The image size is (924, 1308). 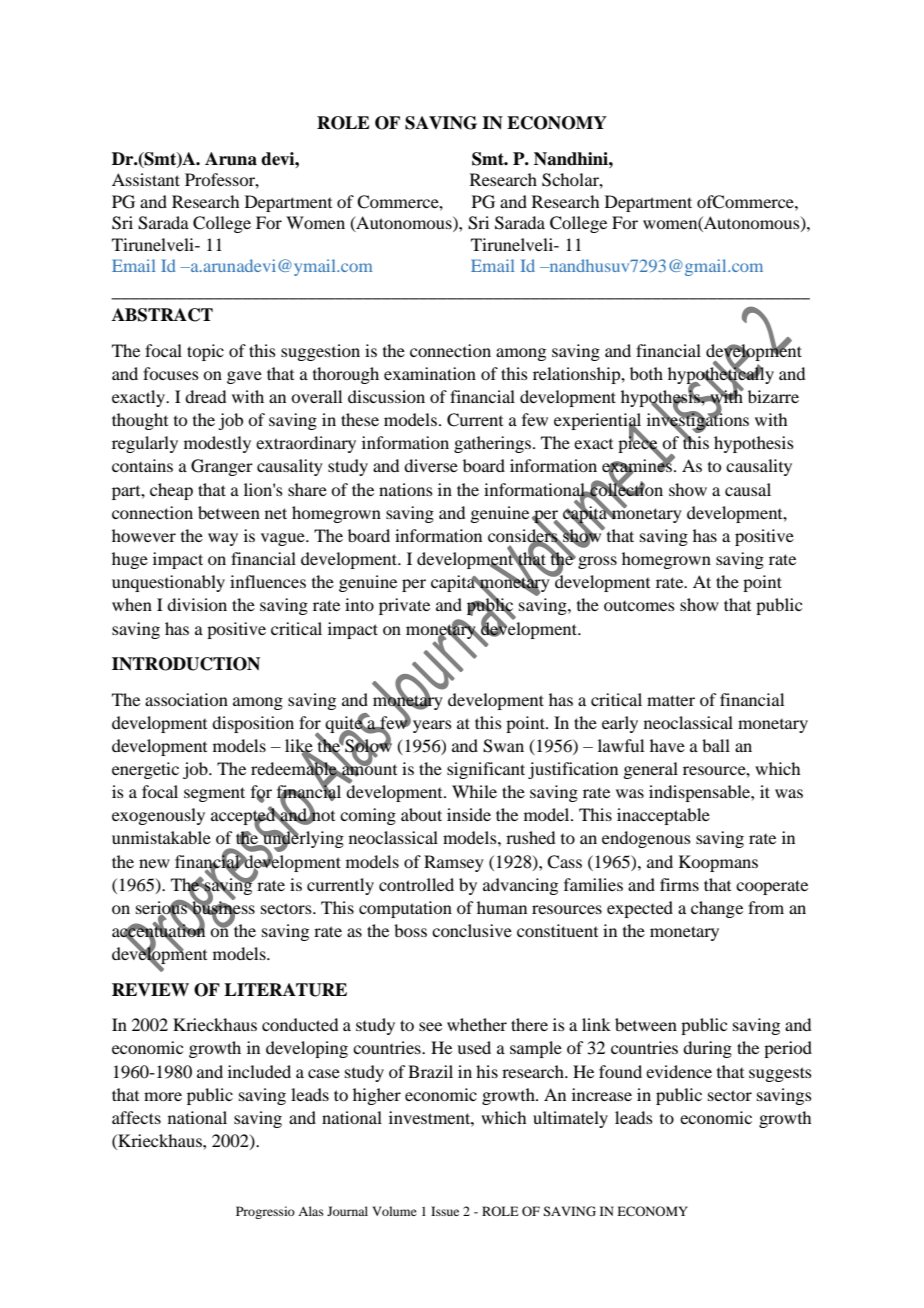 I want to click on matter, so click(x=671, y=700).
